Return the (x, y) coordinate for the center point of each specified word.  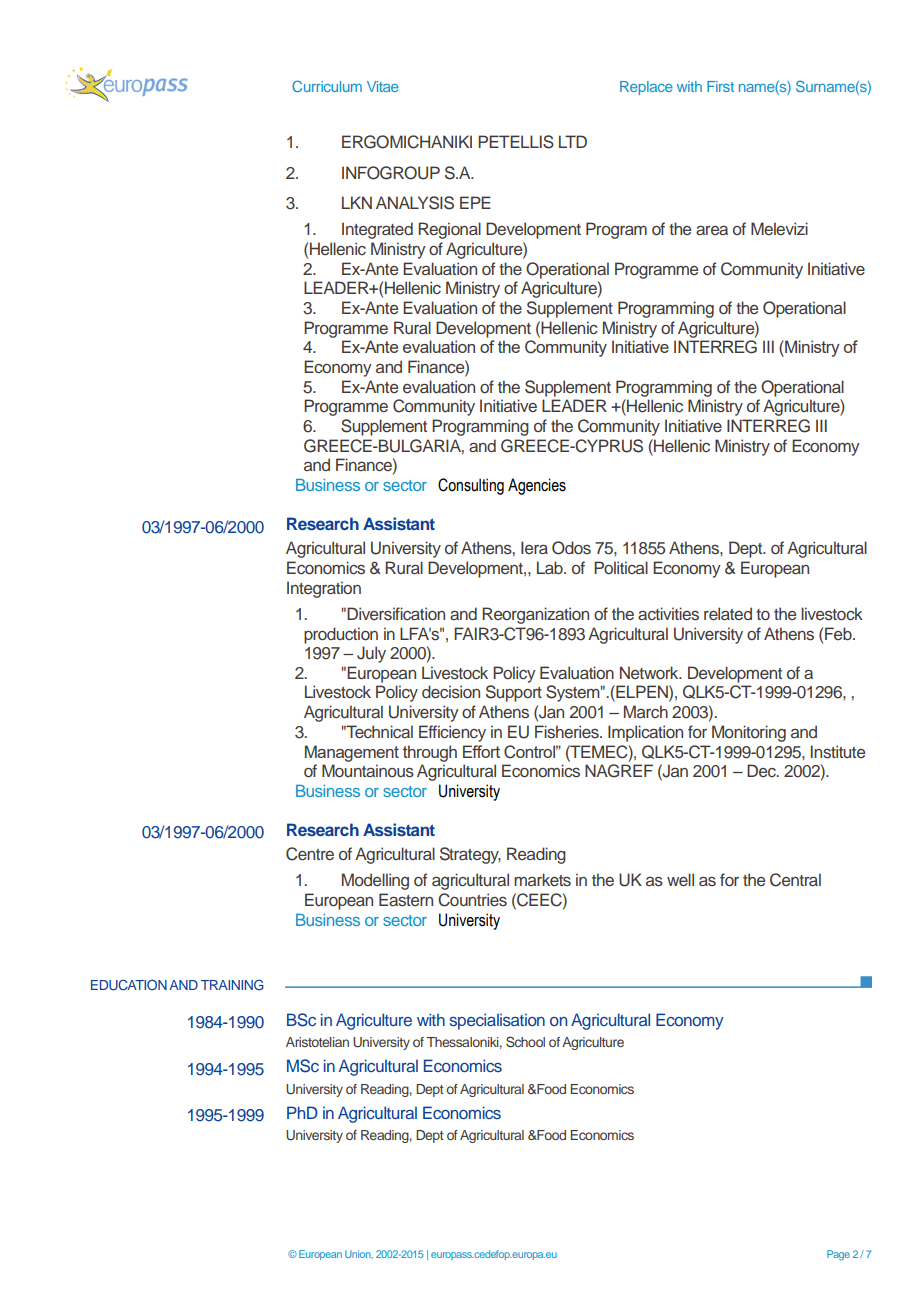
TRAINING (232, 984)
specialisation (497, 1021)
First (720, 86)
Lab (551, 567)
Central (795, 880)
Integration (324, 589)
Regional (449, 230)
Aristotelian (317, 1042)
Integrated (377, 230)
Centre (310, 854)
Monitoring (749, 733)
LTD (573, 141)
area (712, 230)
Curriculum (327, 86)
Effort (481, 751)
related (728, 613)
